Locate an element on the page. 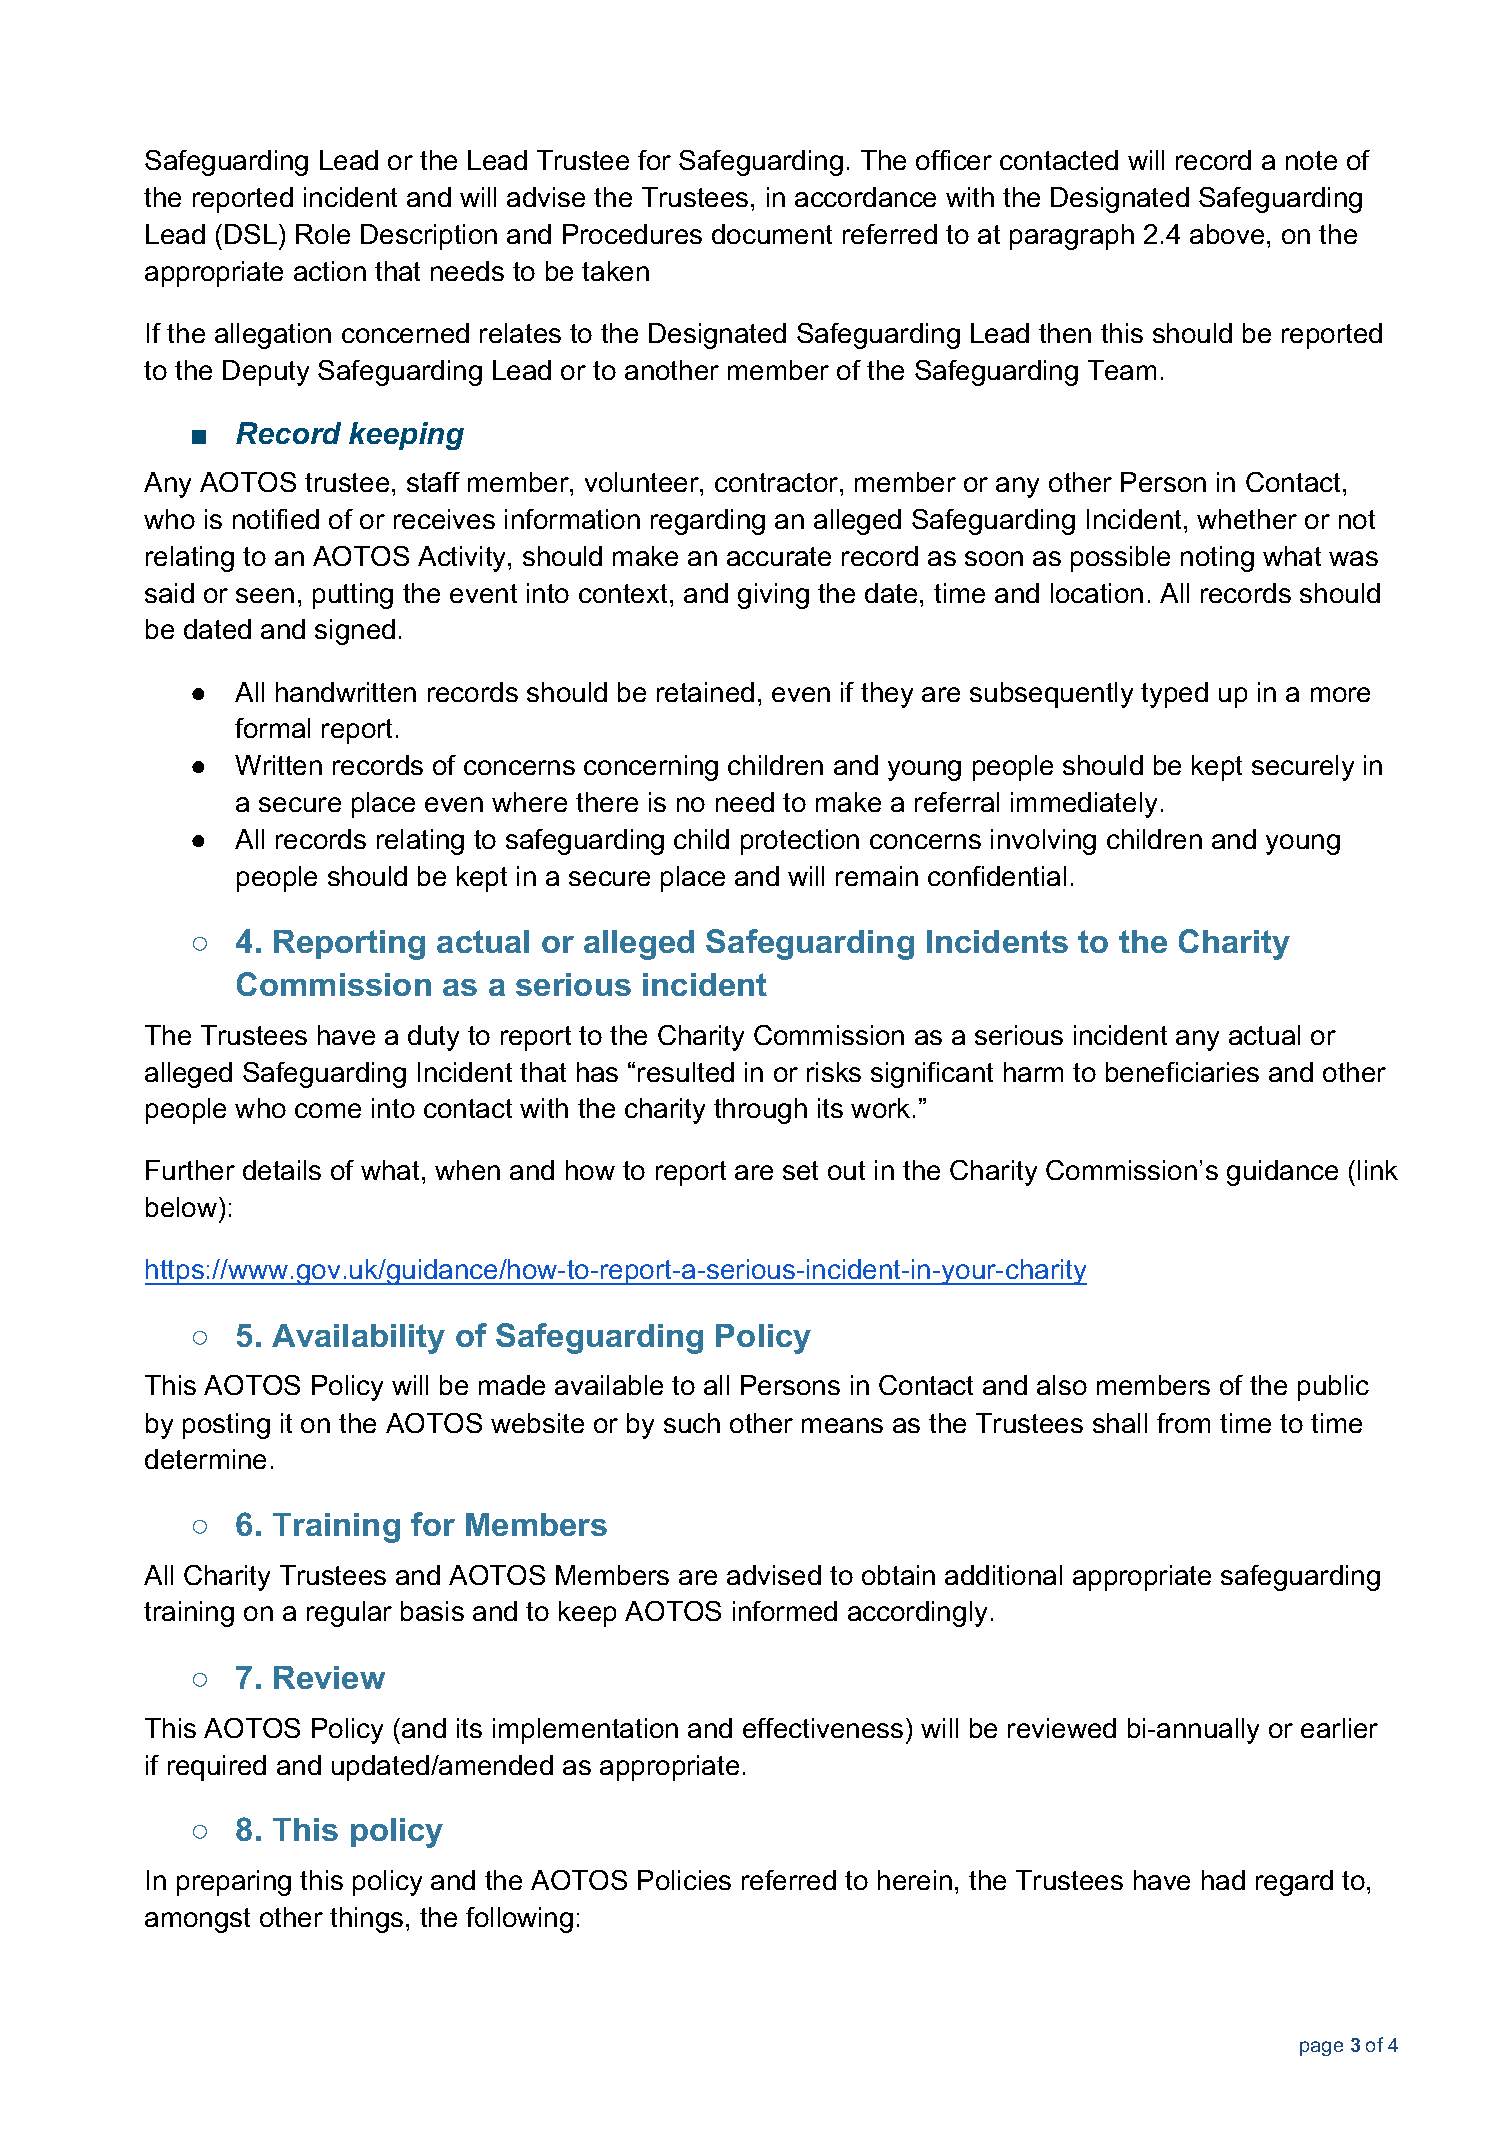  come is located at coordinates (328, 1110).
